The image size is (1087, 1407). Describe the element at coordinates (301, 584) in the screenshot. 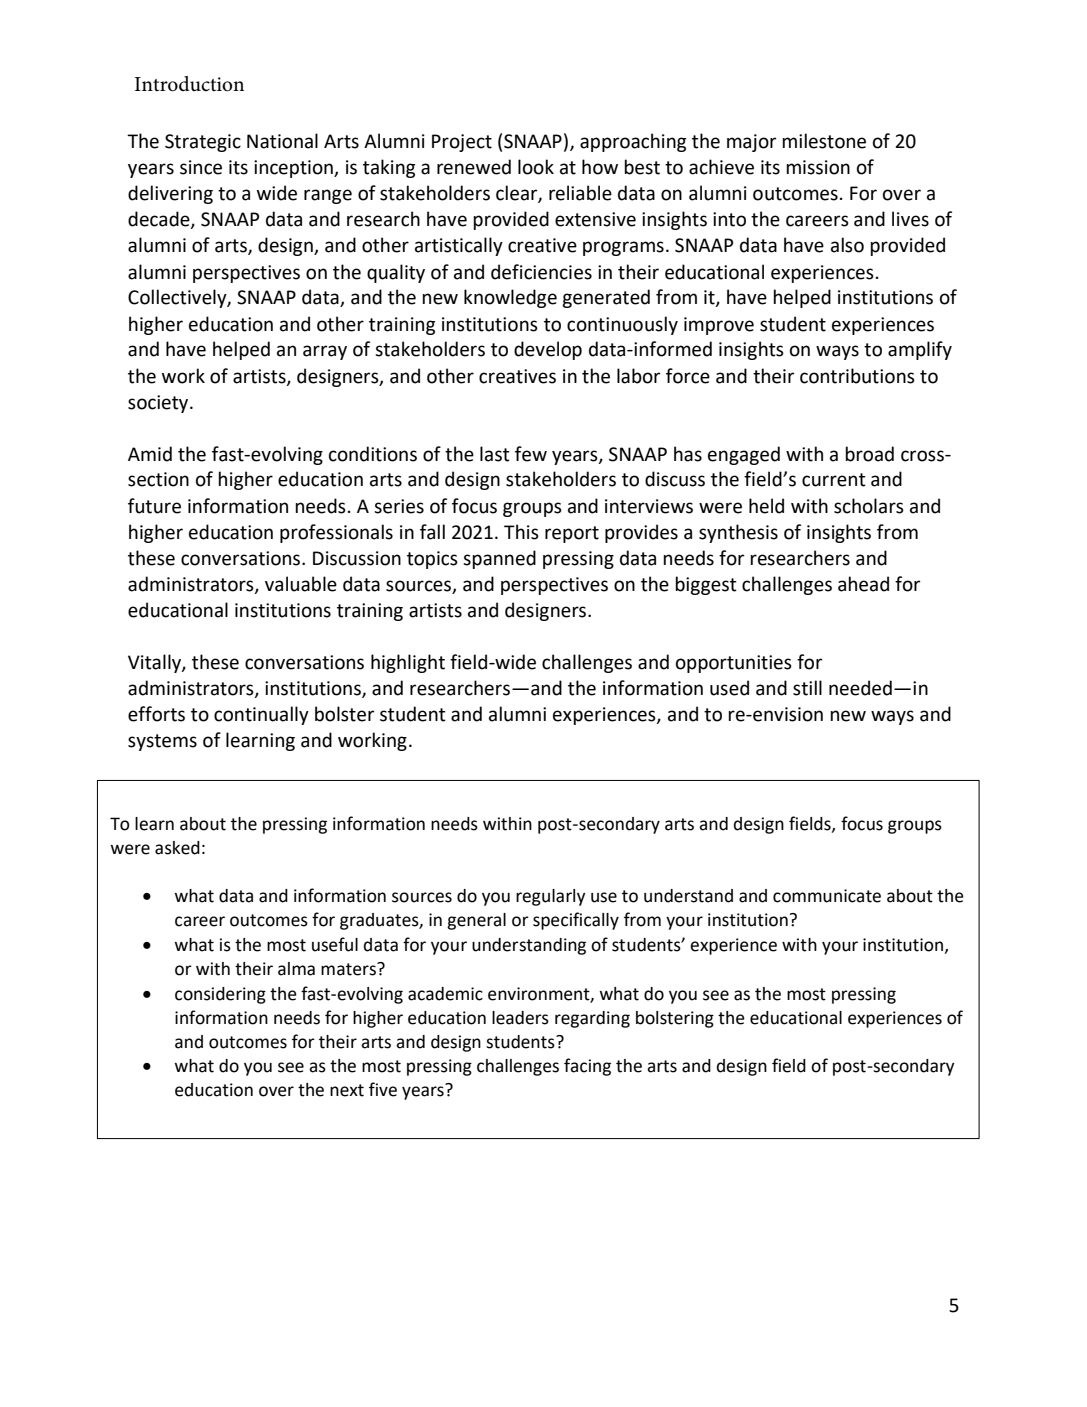

I see `valuable` at that location.
